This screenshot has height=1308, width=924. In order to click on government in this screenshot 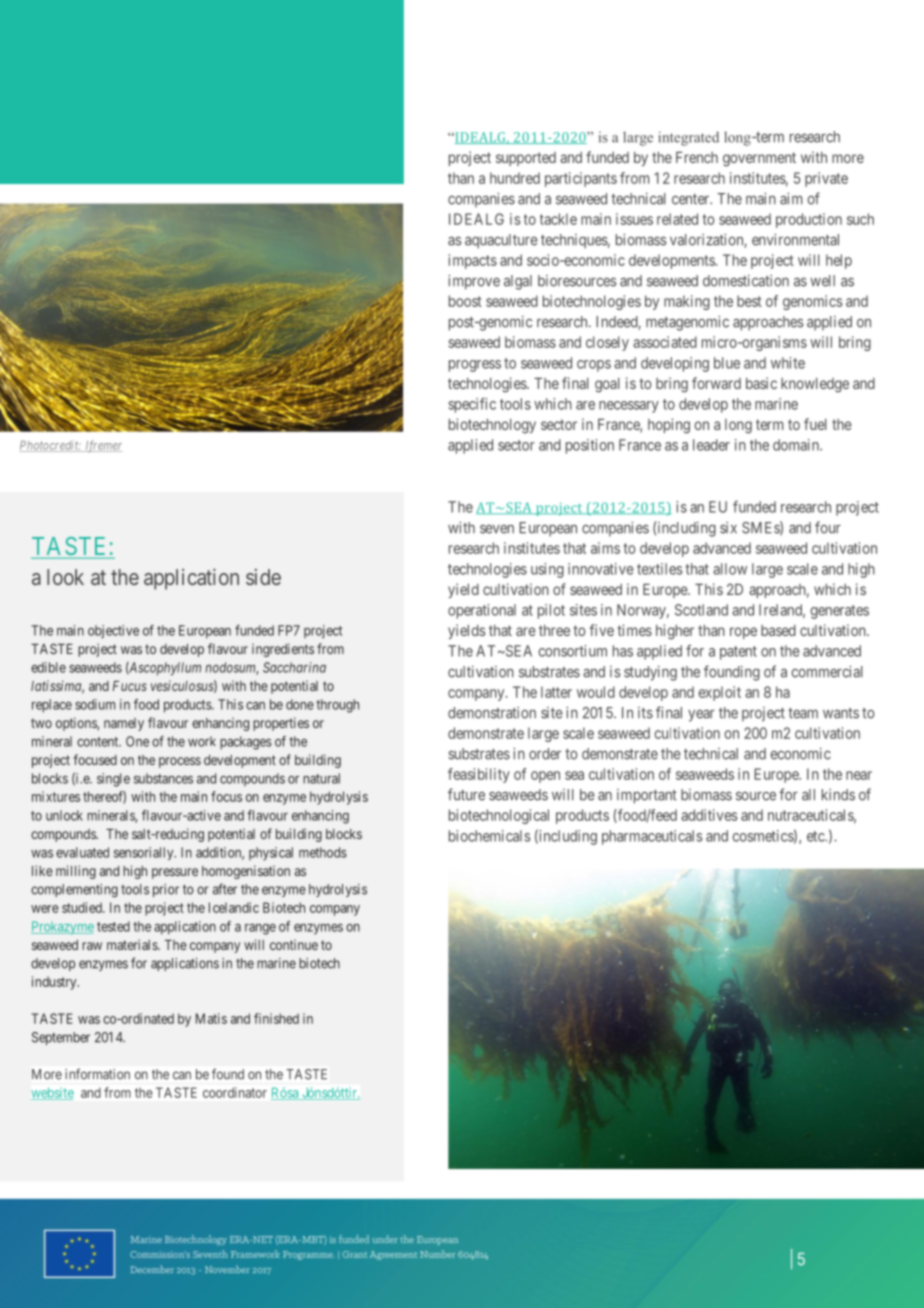, I will do `click(759, 159)`.
